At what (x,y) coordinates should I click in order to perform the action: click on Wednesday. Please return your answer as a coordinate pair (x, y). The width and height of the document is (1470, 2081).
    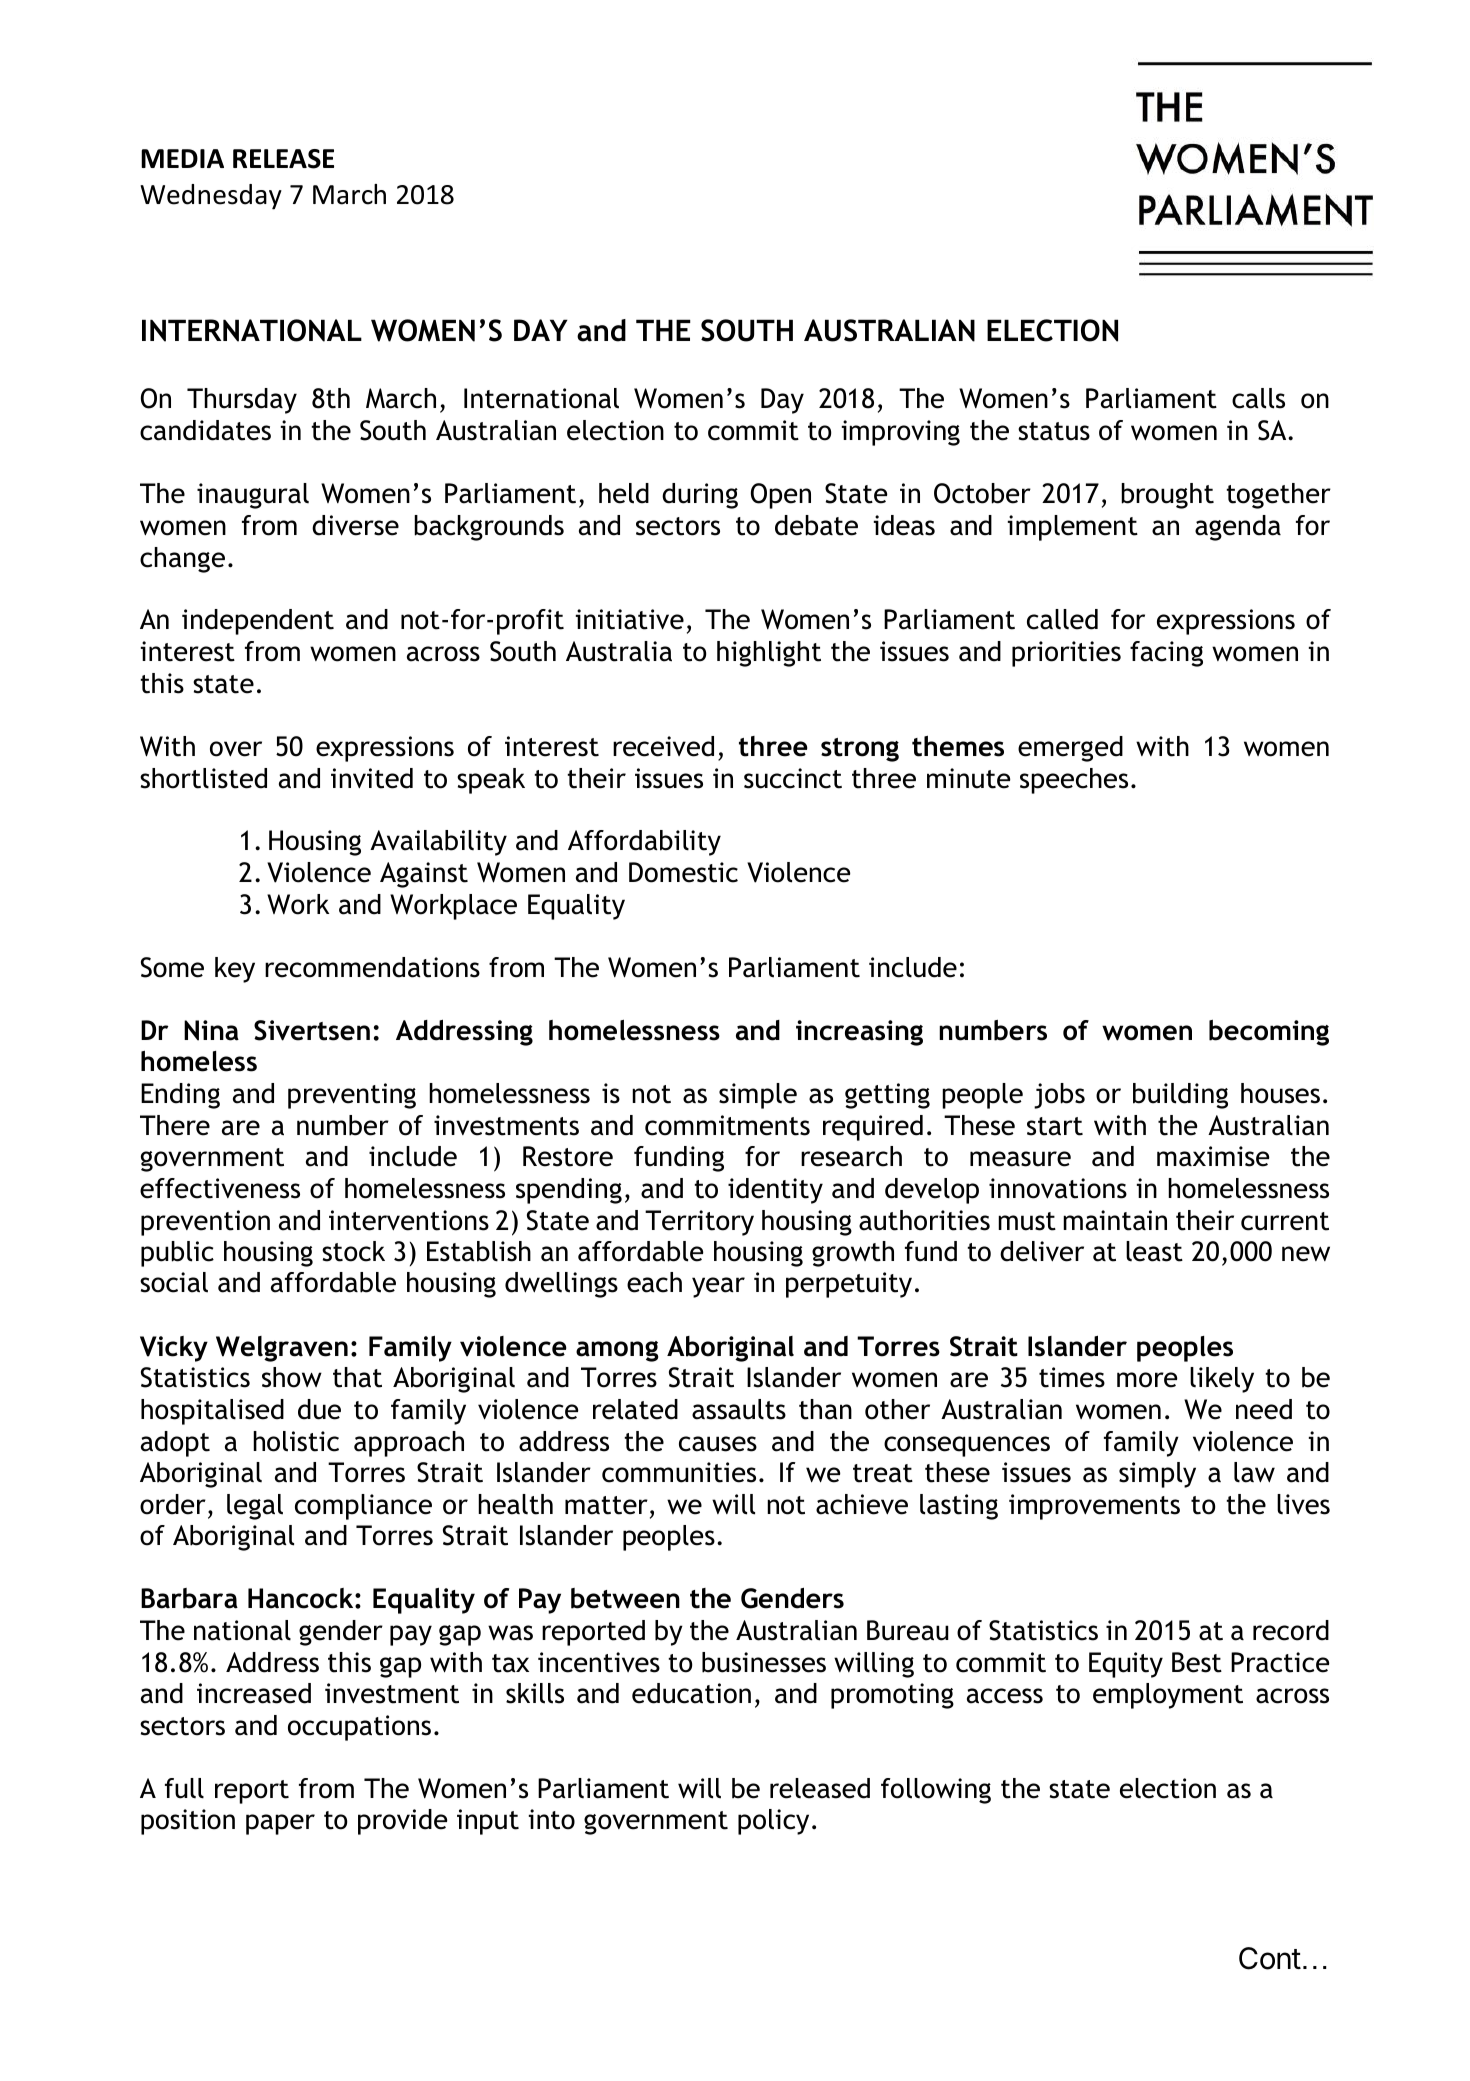
    Looking at the image, I should click on (211, 197).
